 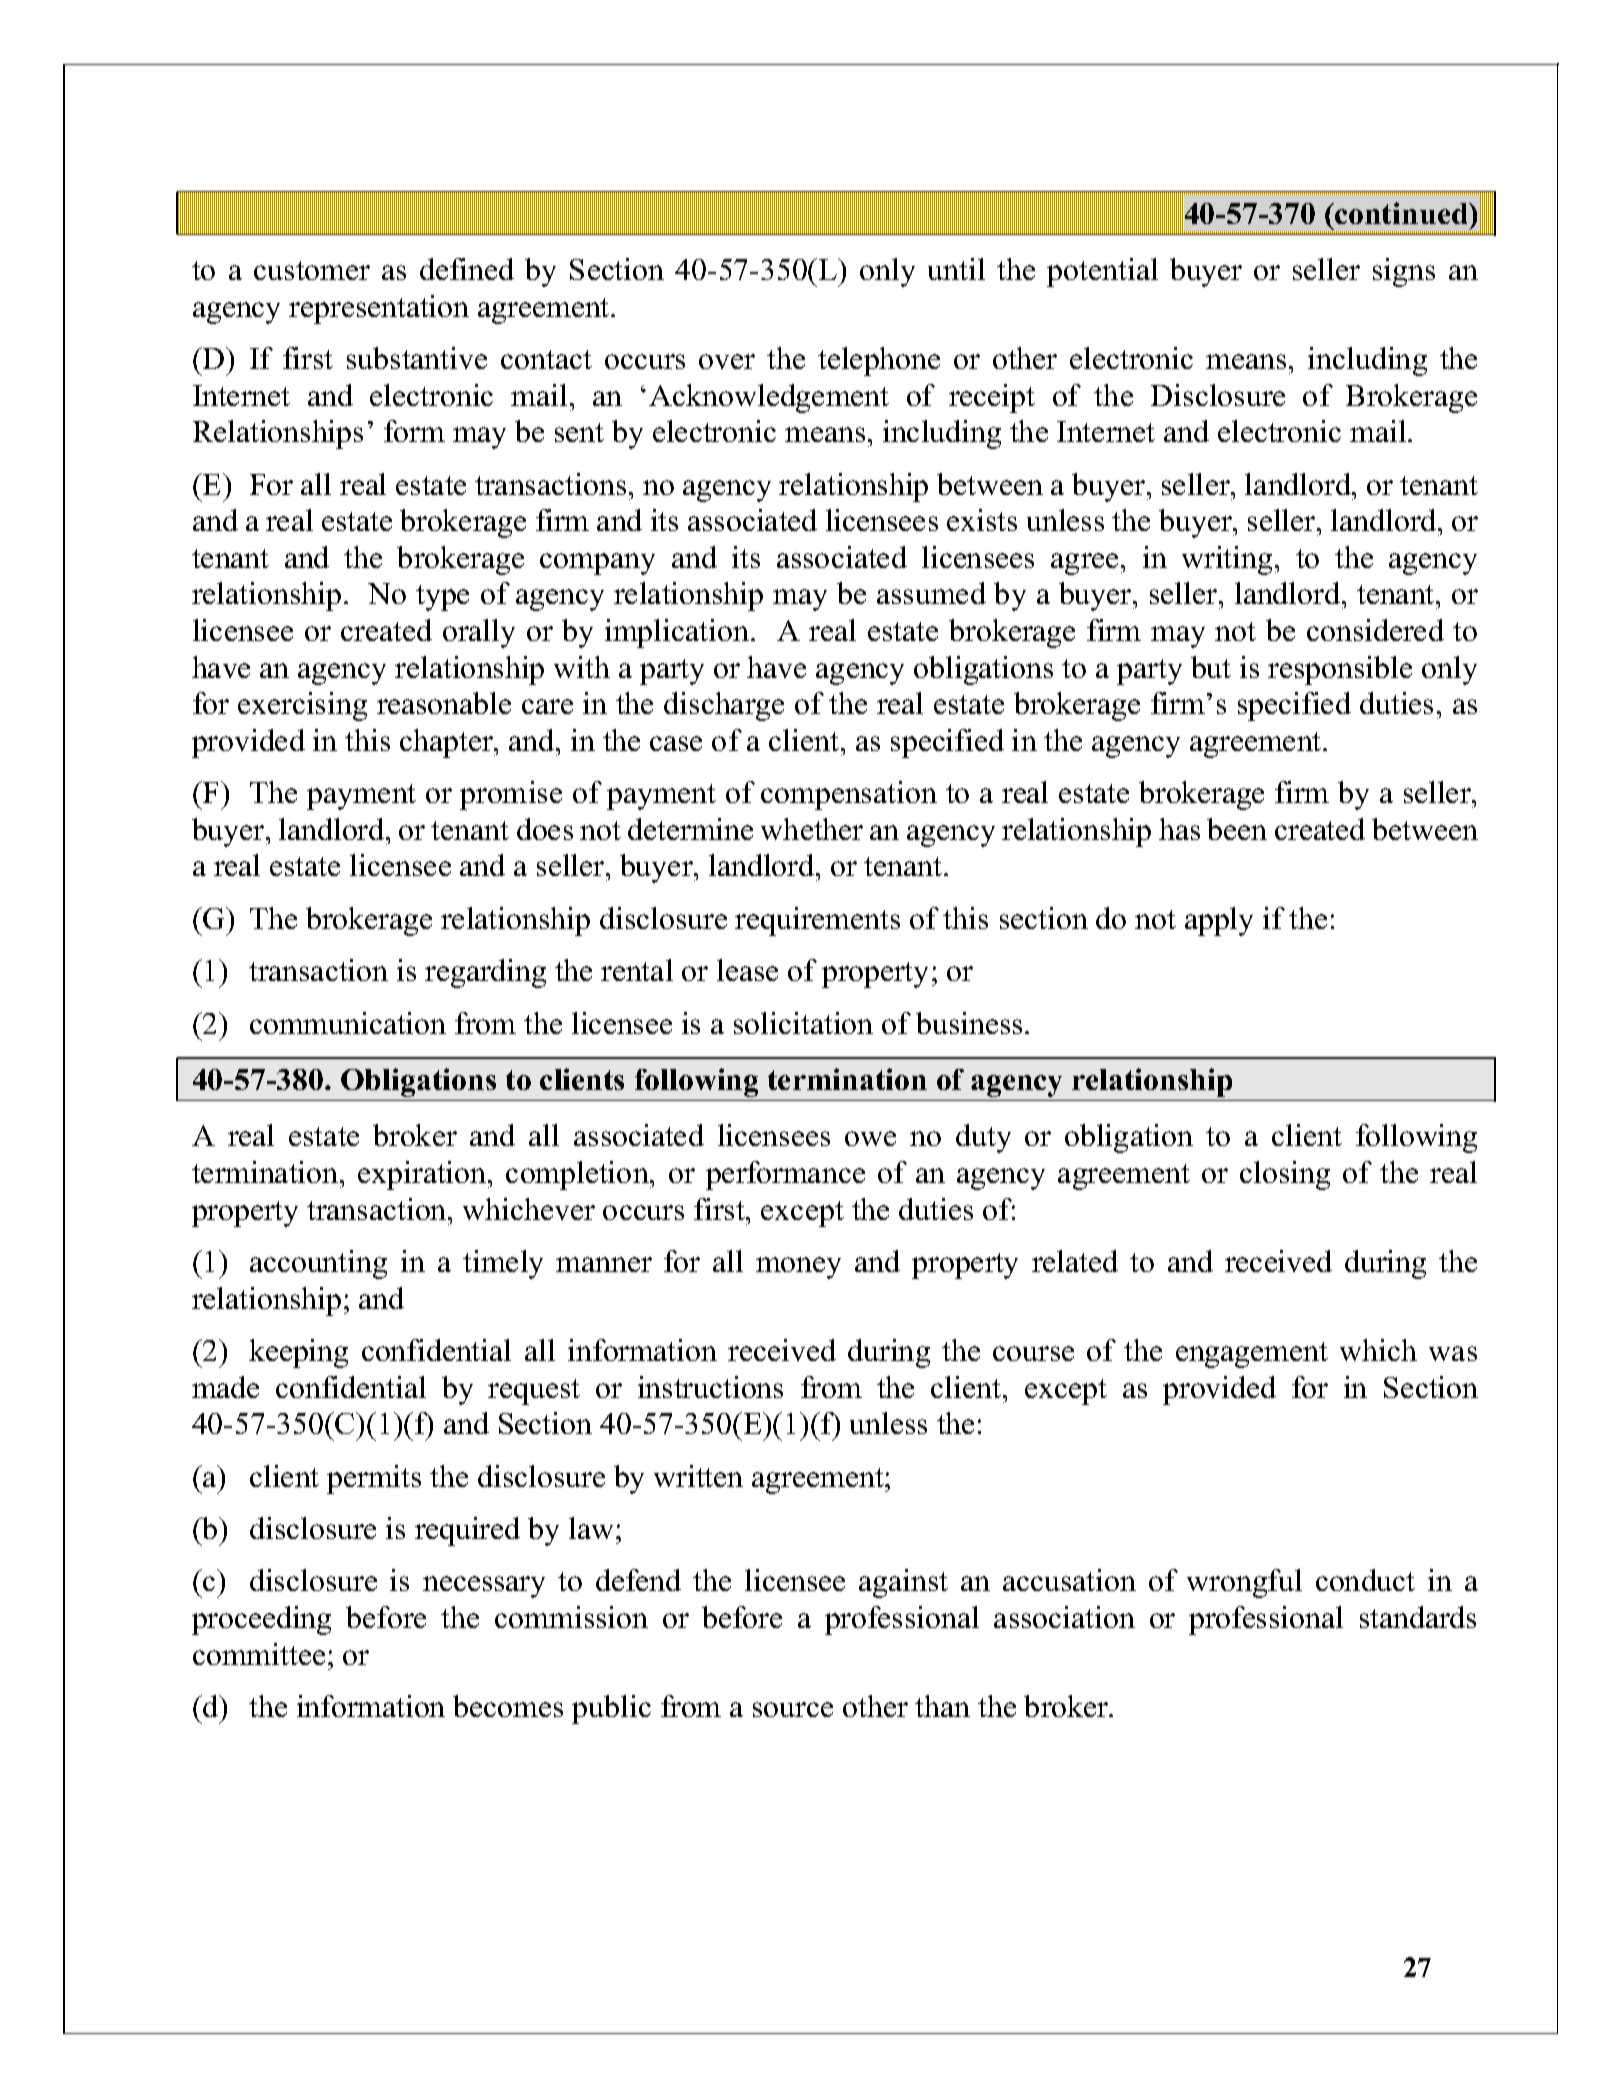 What do you see at coordinates (1285, 1175) in the image?
I see `closing` at bounding box center [1285, 1175].
